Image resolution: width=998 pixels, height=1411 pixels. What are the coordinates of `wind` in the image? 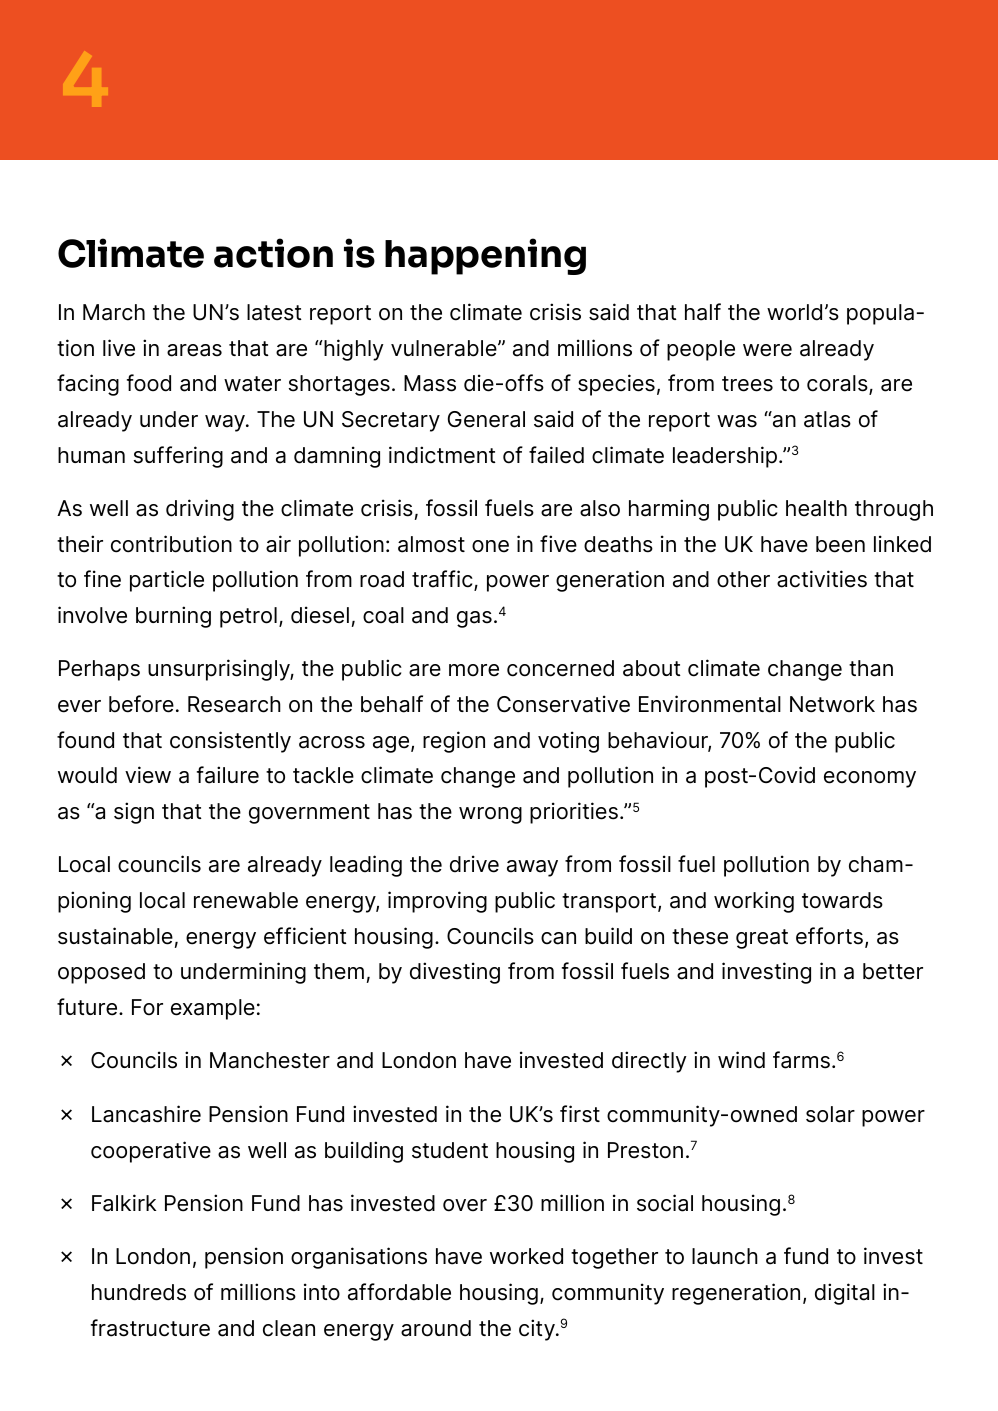 It's located at (741, 1060).
